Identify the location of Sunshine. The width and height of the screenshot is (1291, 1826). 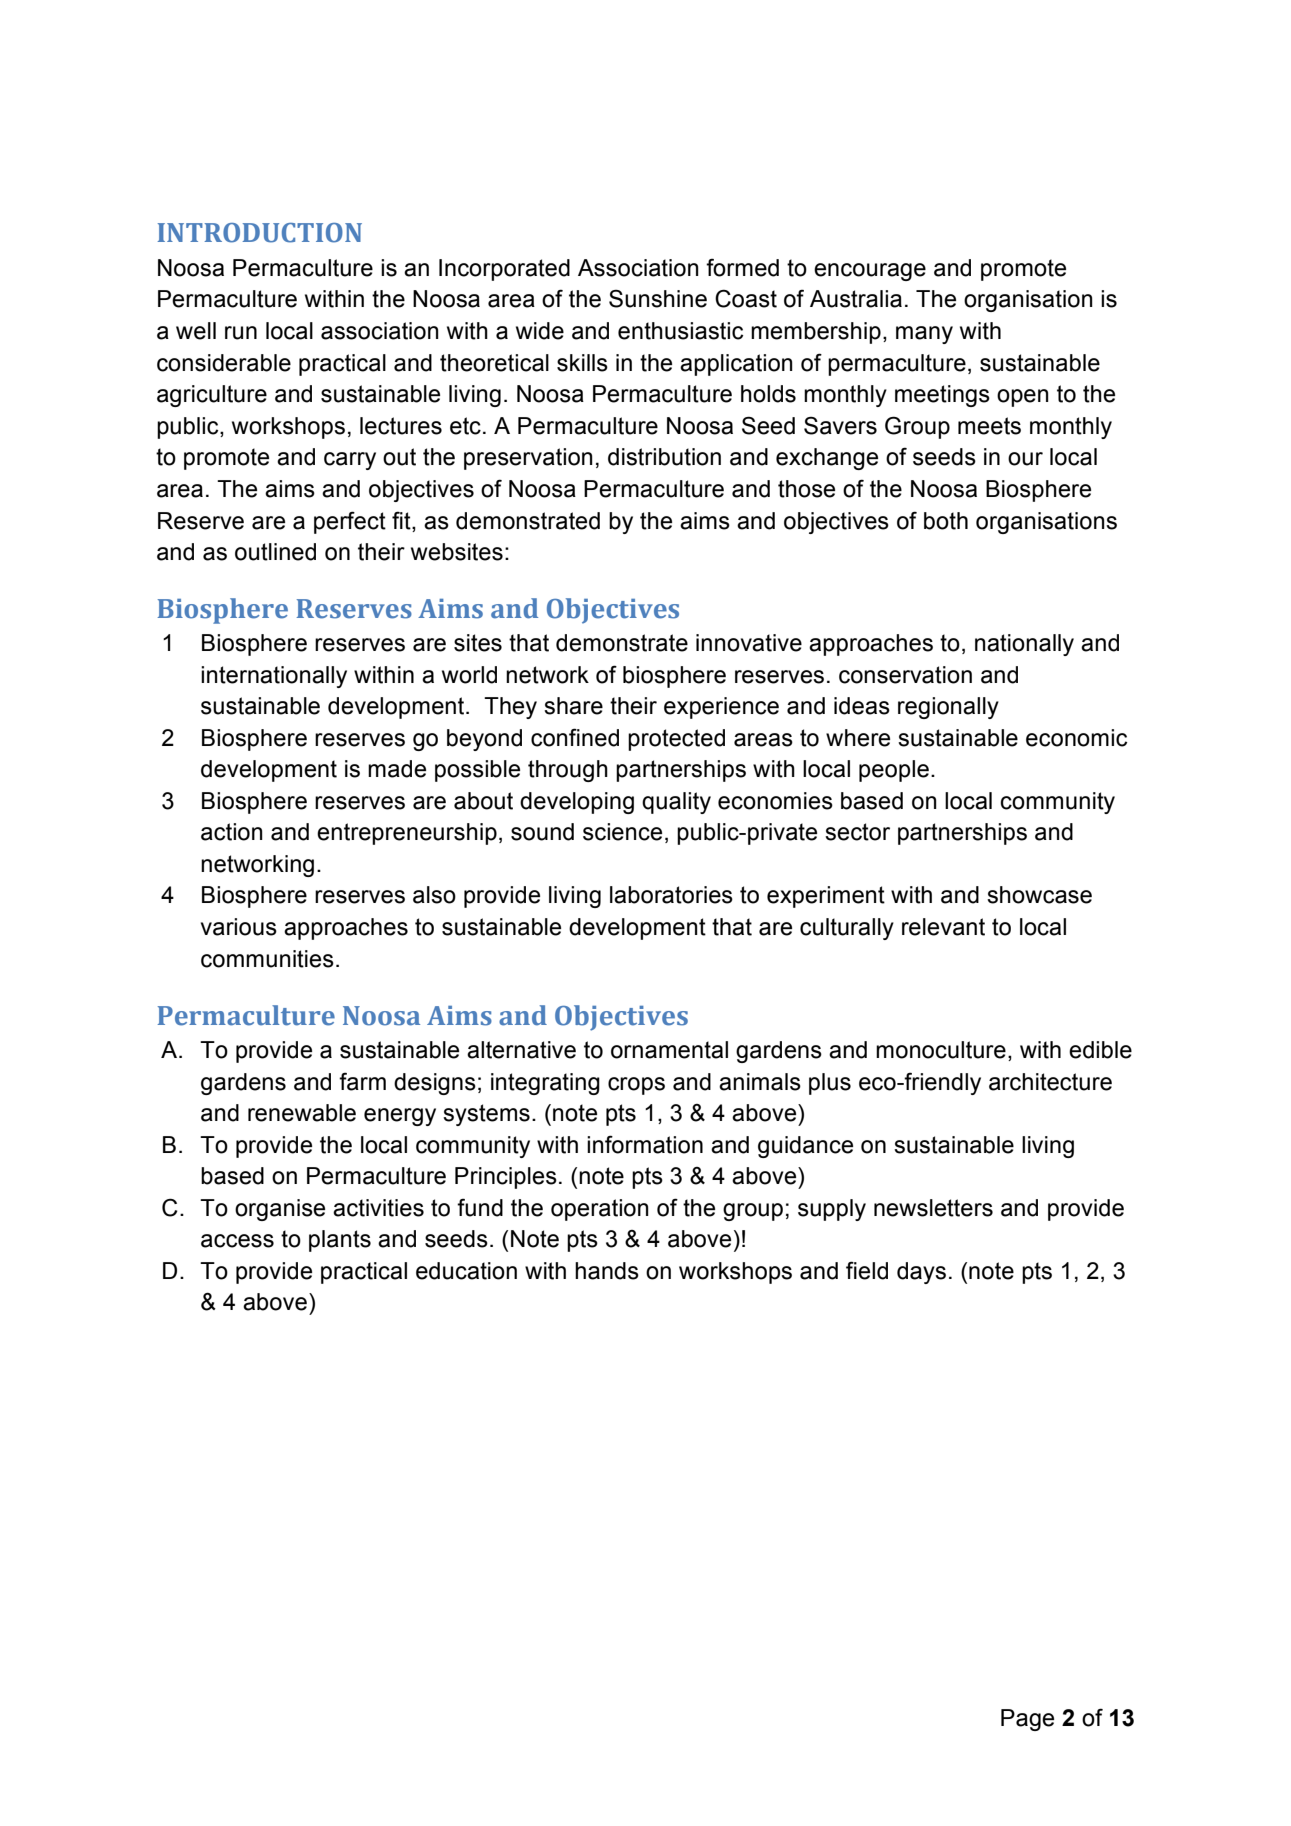
(658, 298).
